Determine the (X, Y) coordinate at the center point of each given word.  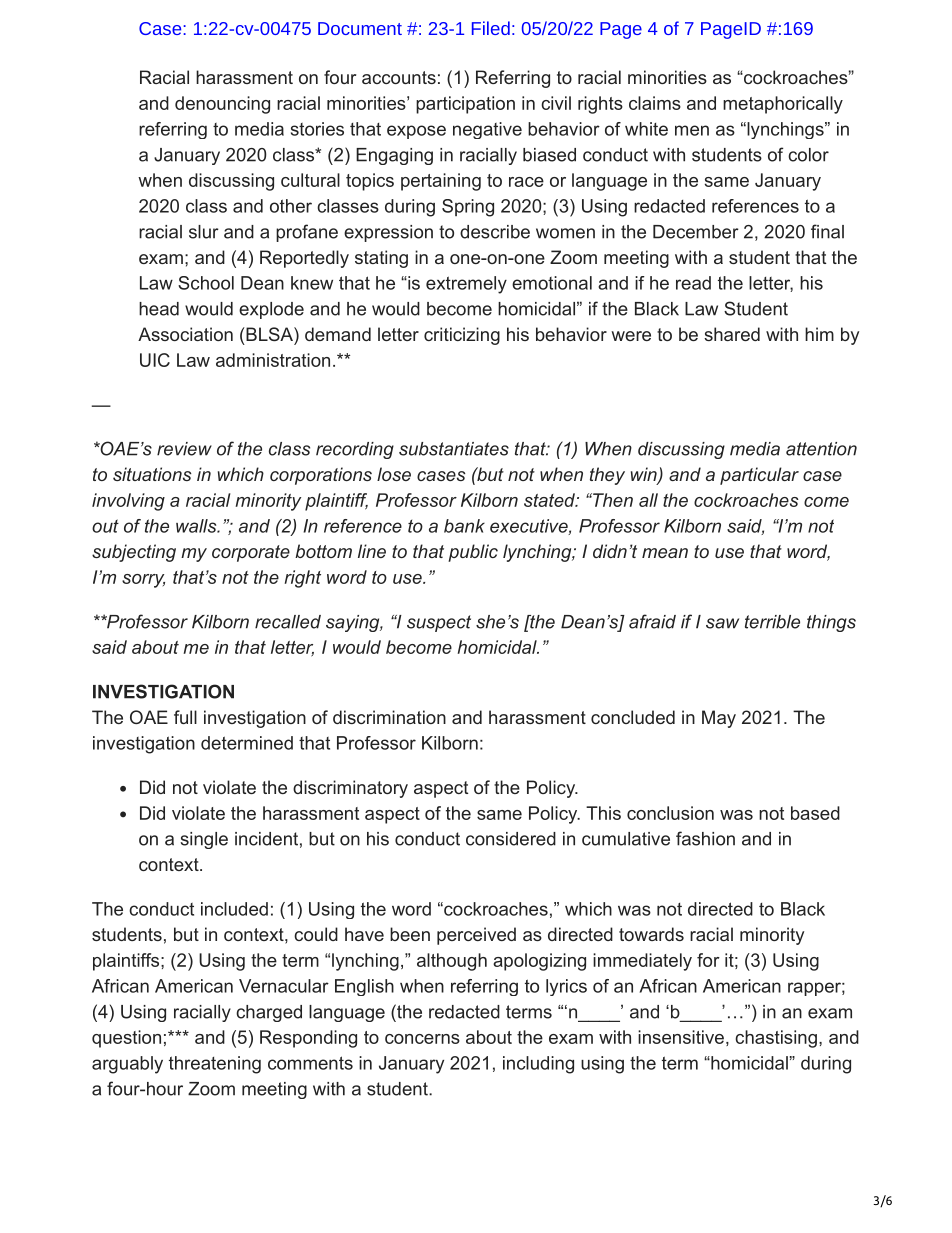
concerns (422, 1039)
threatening (215, 1065)
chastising (776, 1039)
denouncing (222, 105)
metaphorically (783, 105)
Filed (491, 28)
